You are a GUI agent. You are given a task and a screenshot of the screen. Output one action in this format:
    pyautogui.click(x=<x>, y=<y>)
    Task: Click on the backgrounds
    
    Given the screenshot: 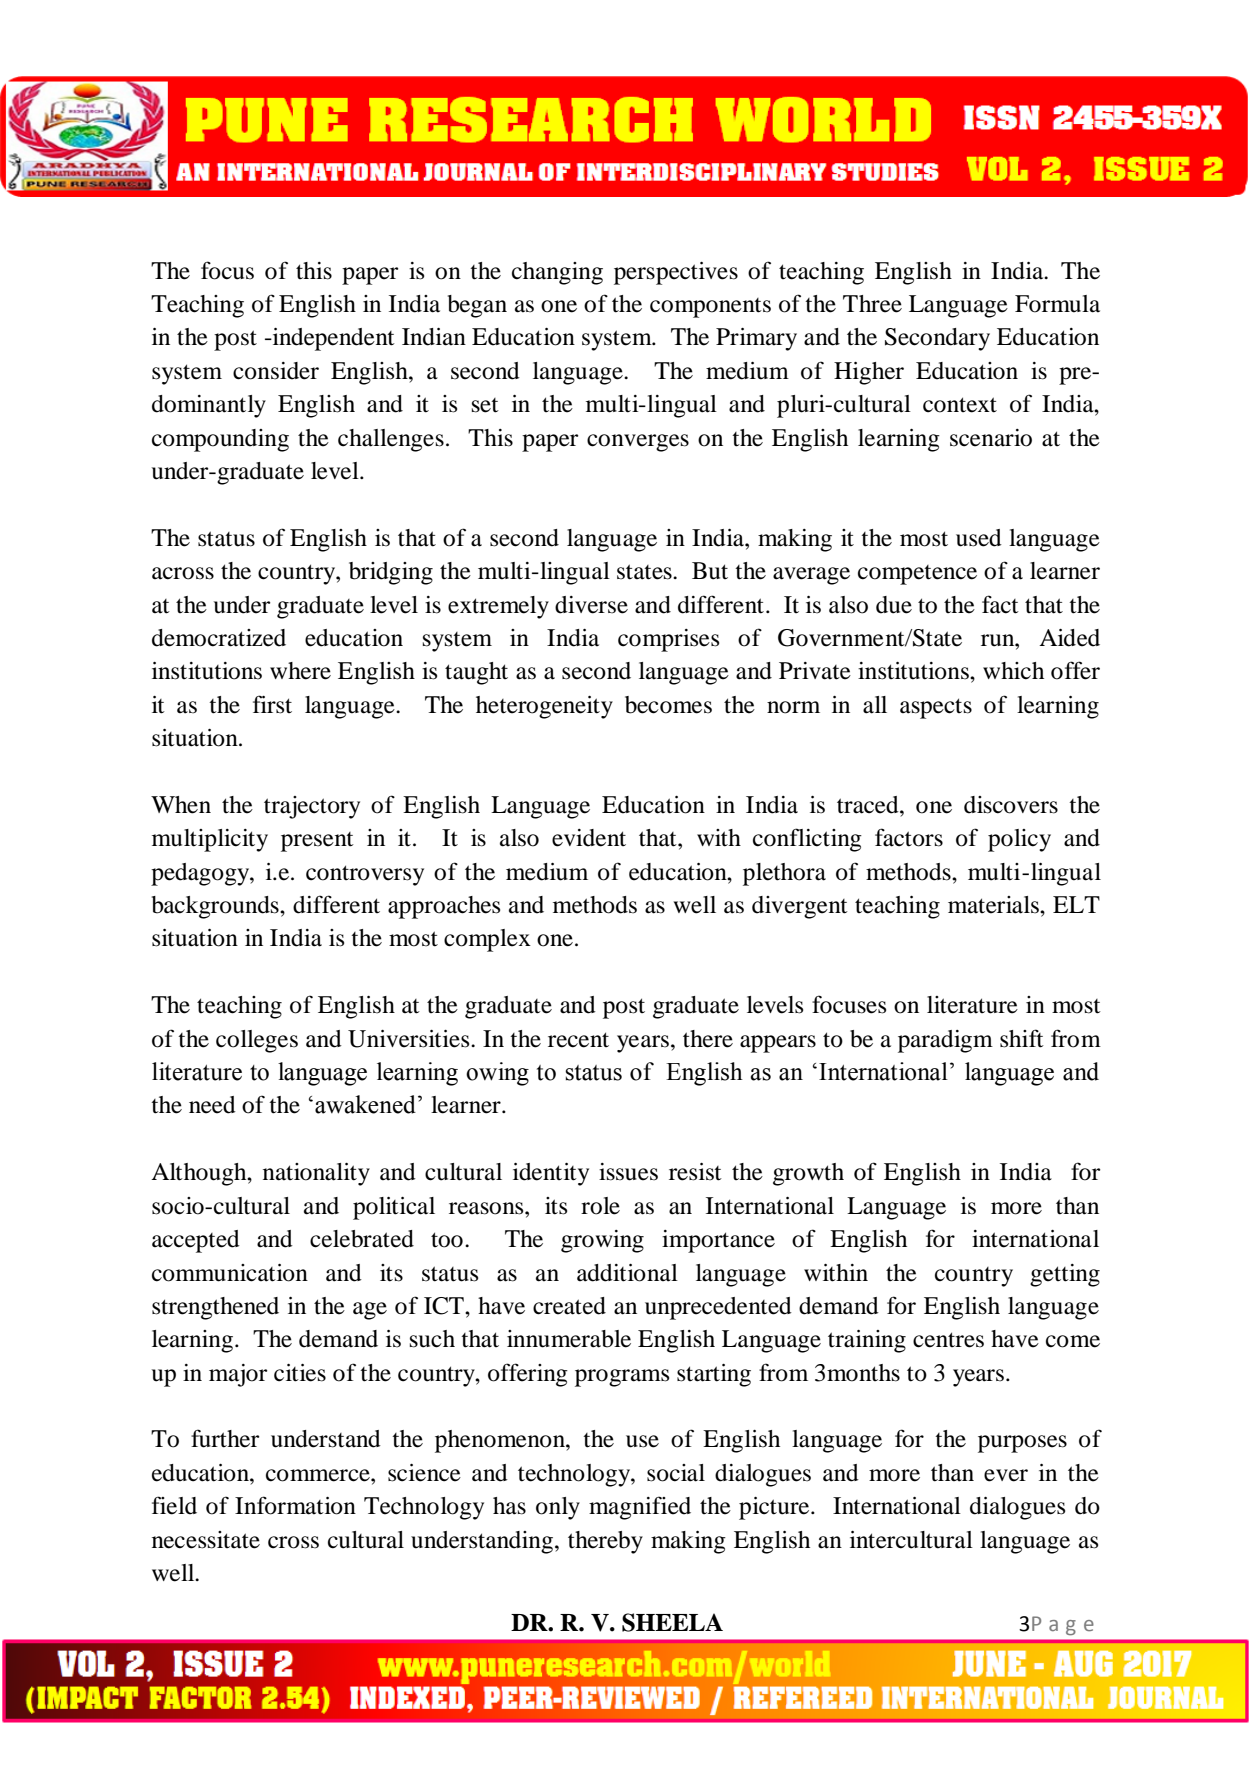 What is the action you would take?
    pyautogui.click(x=216, y=907)
